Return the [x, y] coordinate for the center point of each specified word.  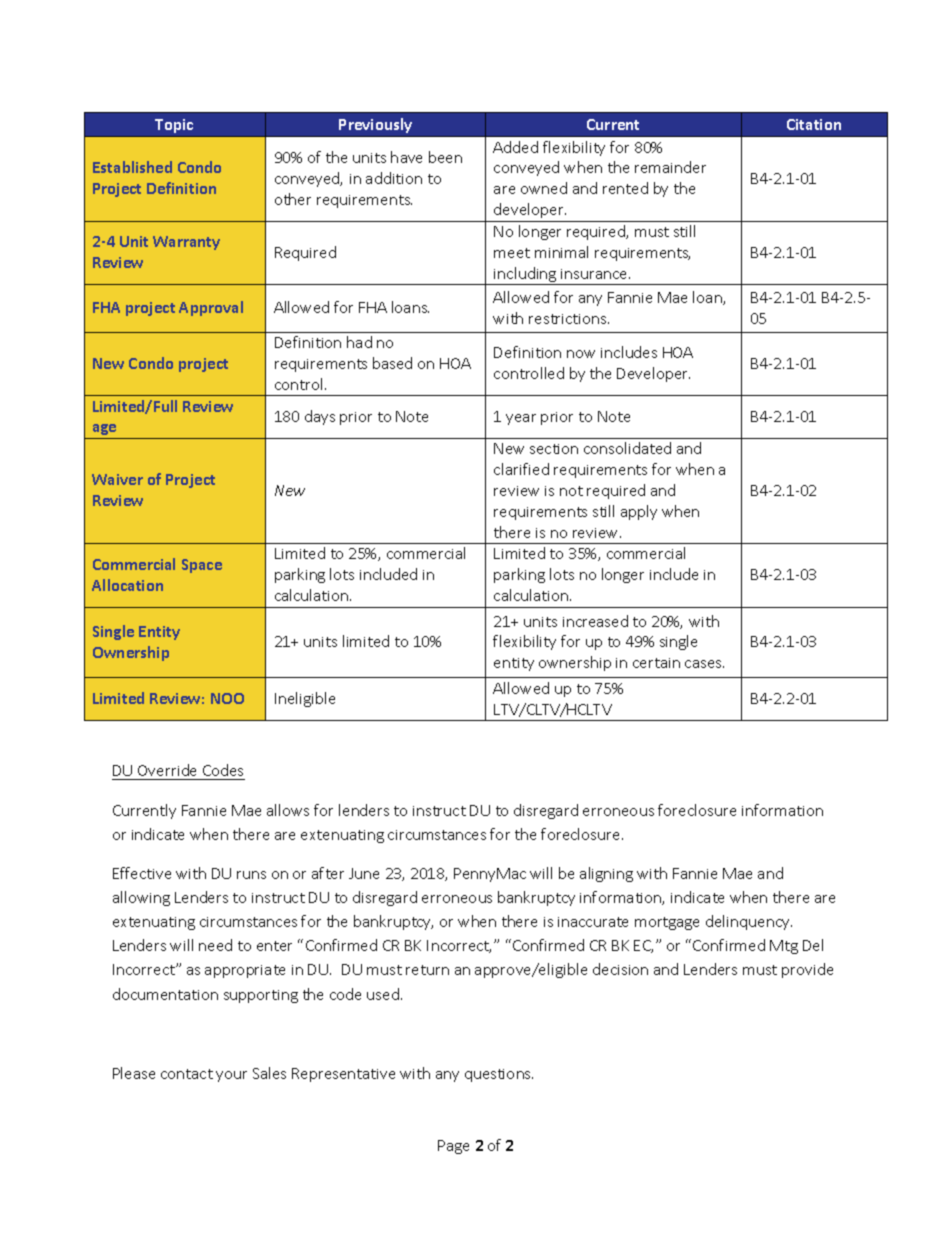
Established [132, 167]
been [445, 157]
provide [807, 970]
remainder [670, 167]
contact [187, 1074]
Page [453, 1147]
